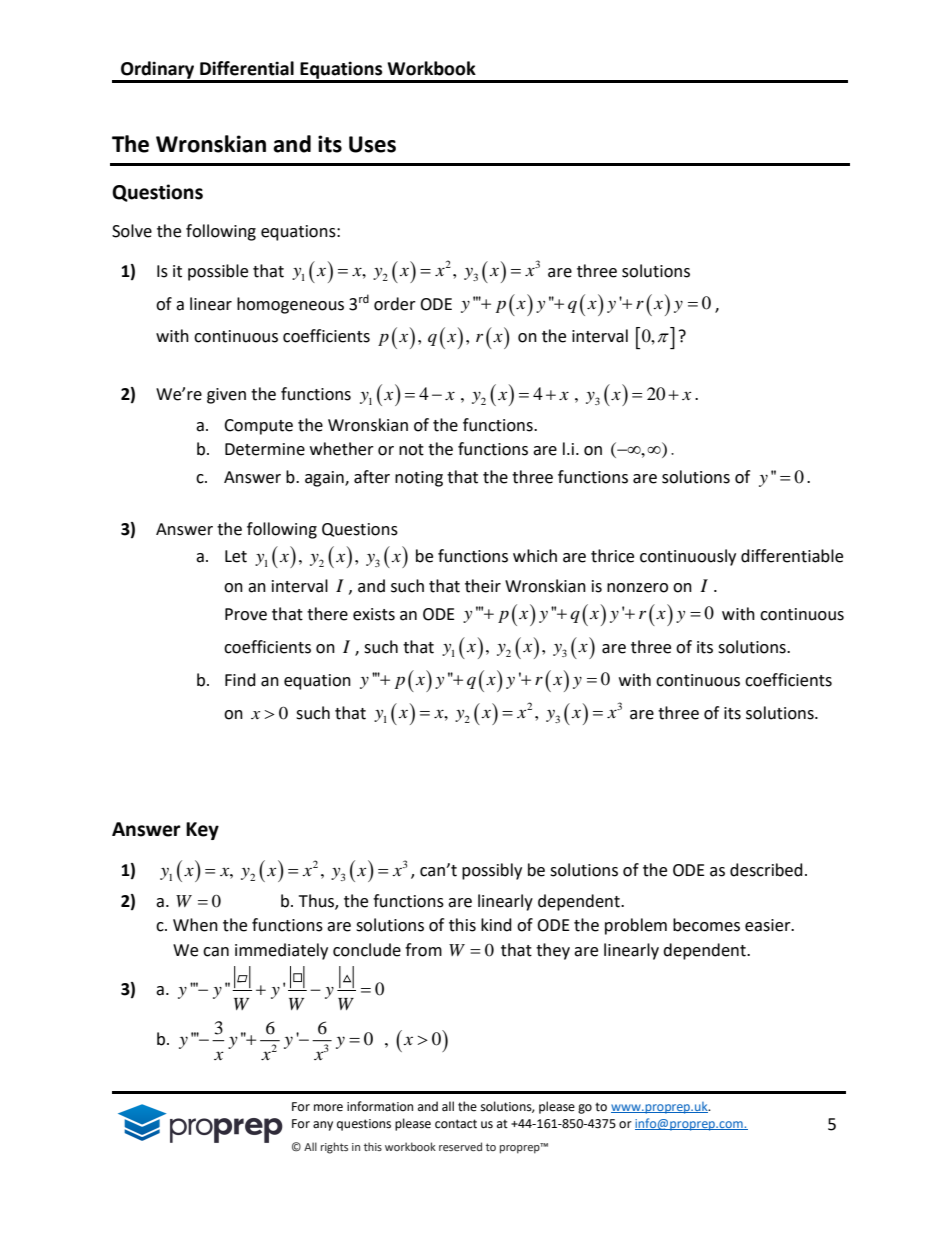 The width and height of the image is (952, 1233). Describe the element at coordinates (372, 144) in the image. I see `Uses` at that location.
